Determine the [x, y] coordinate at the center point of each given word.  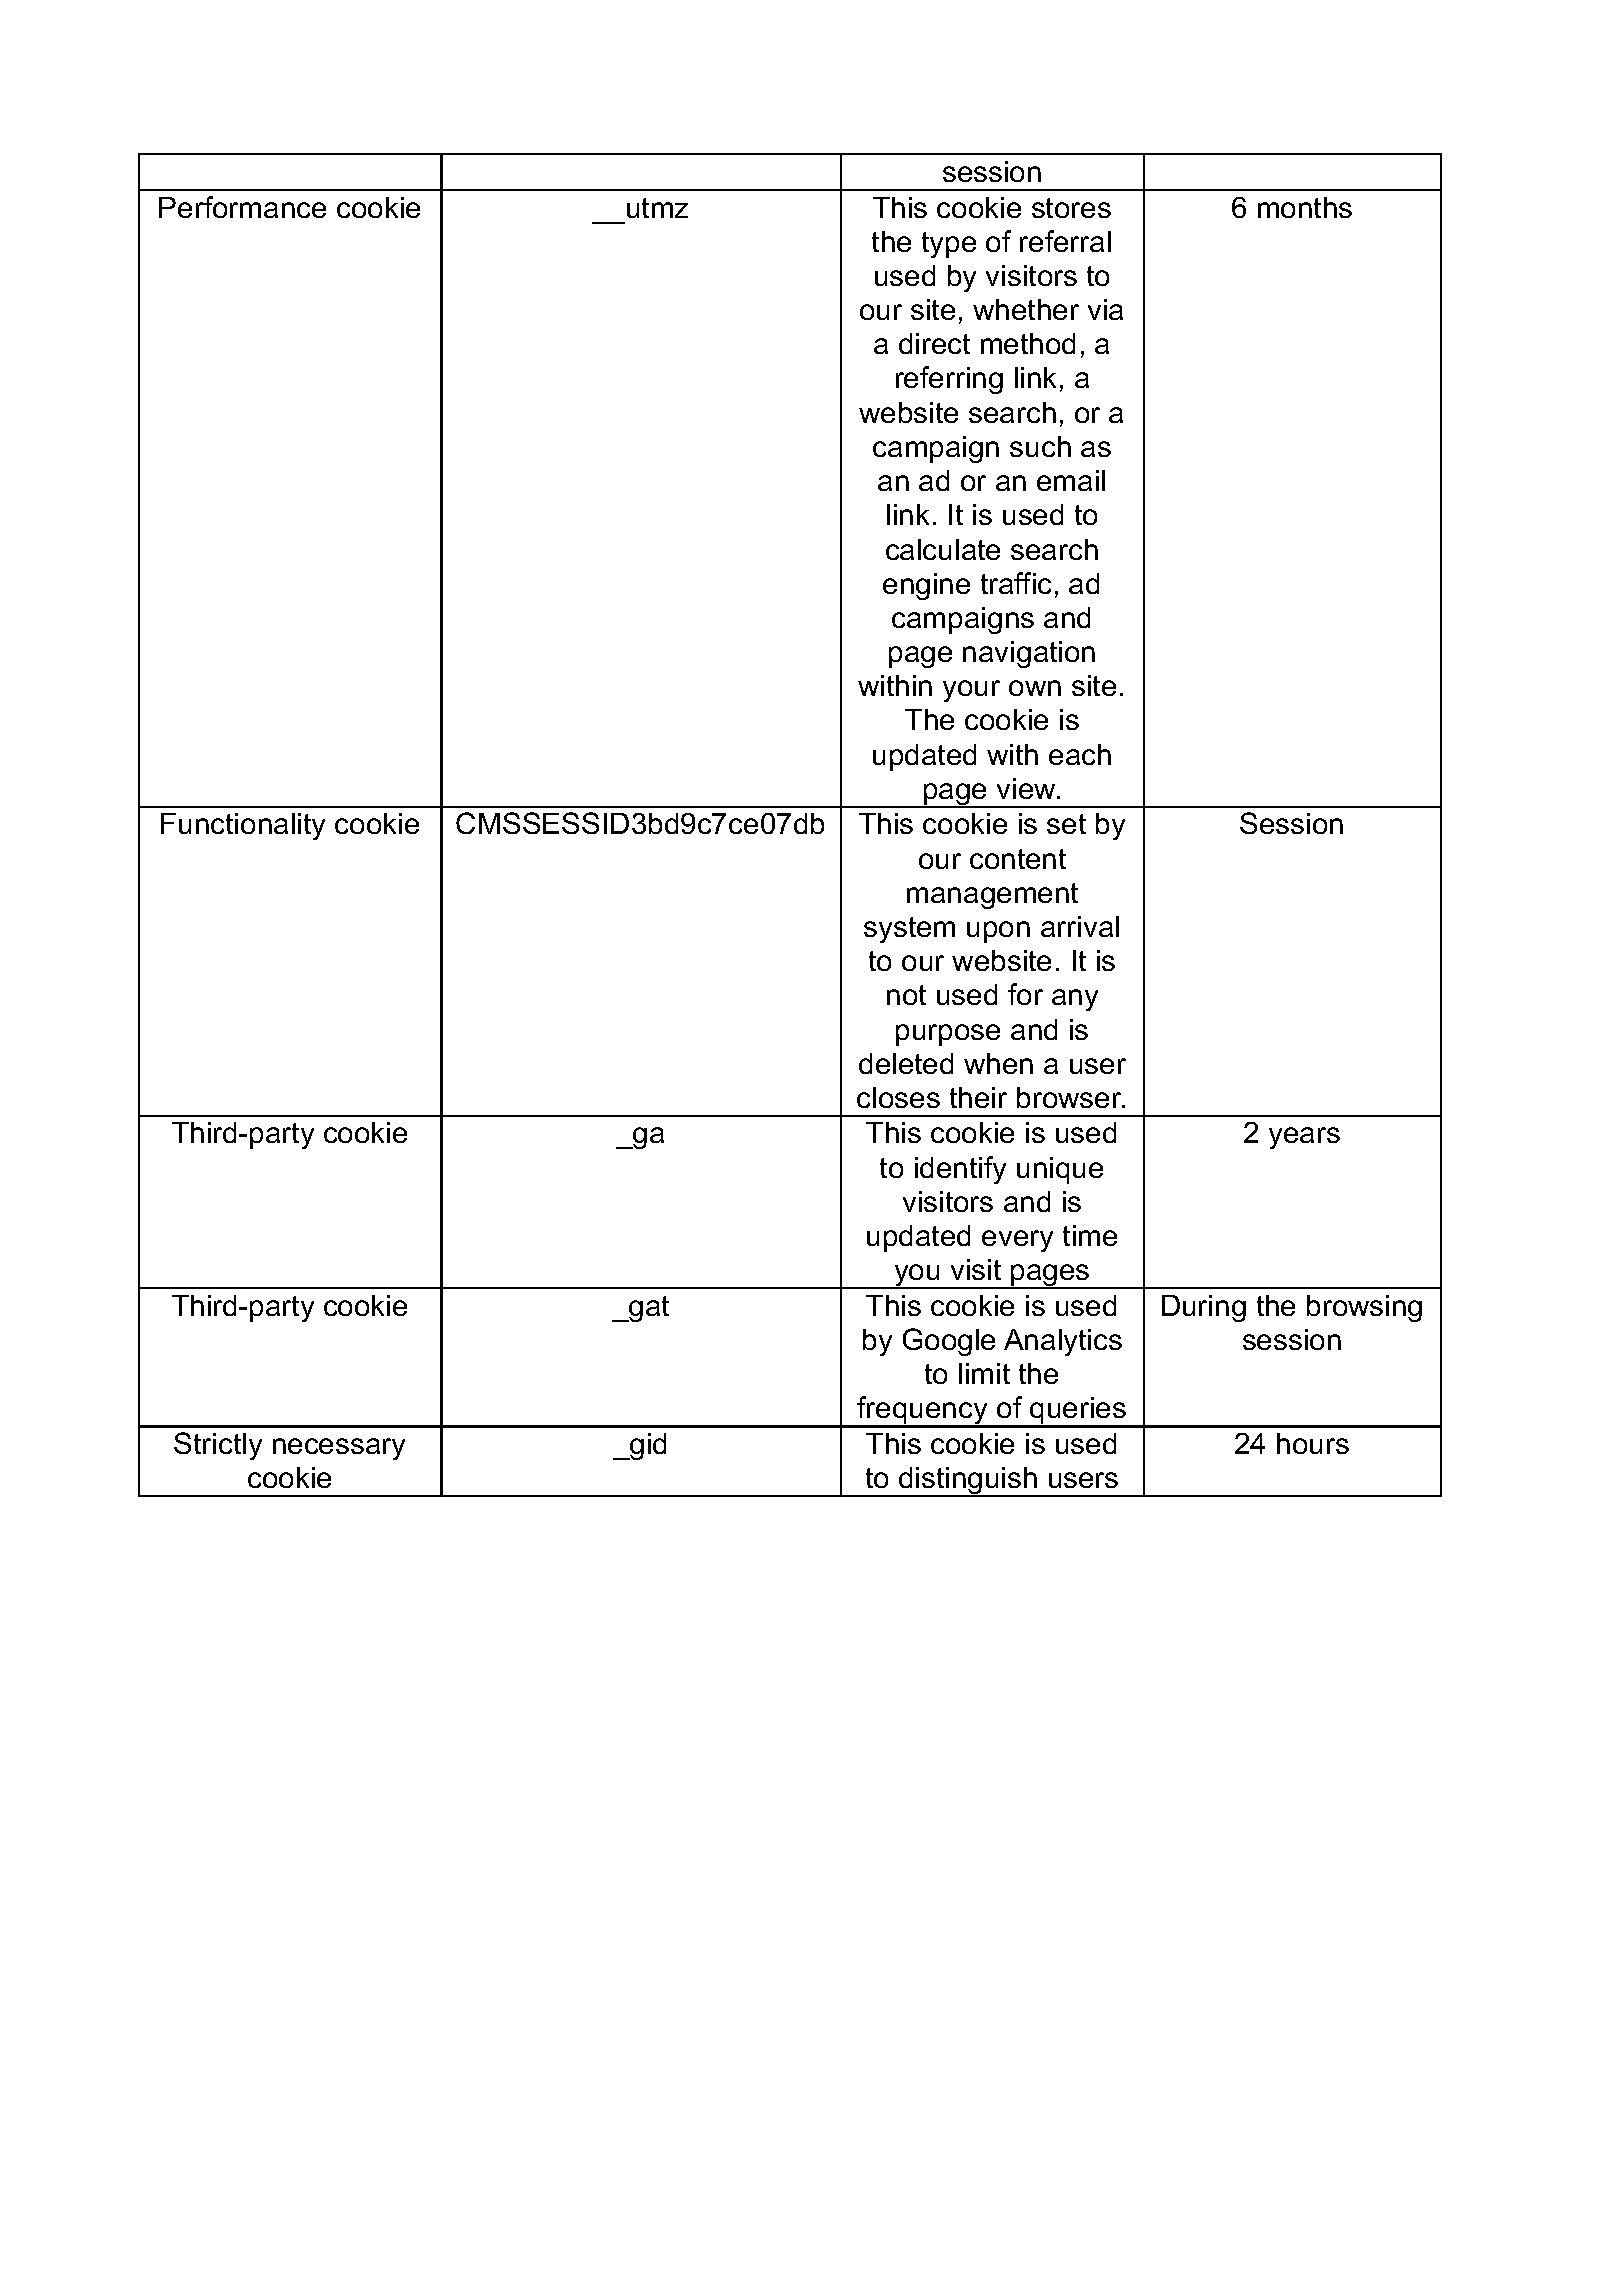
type [949, 245]
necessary [339, 1449]
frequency [923, 1412]
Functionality [243, 826]
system [909, 930]
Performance [242, 207]
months [1305, 207]
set [1066, 824]
